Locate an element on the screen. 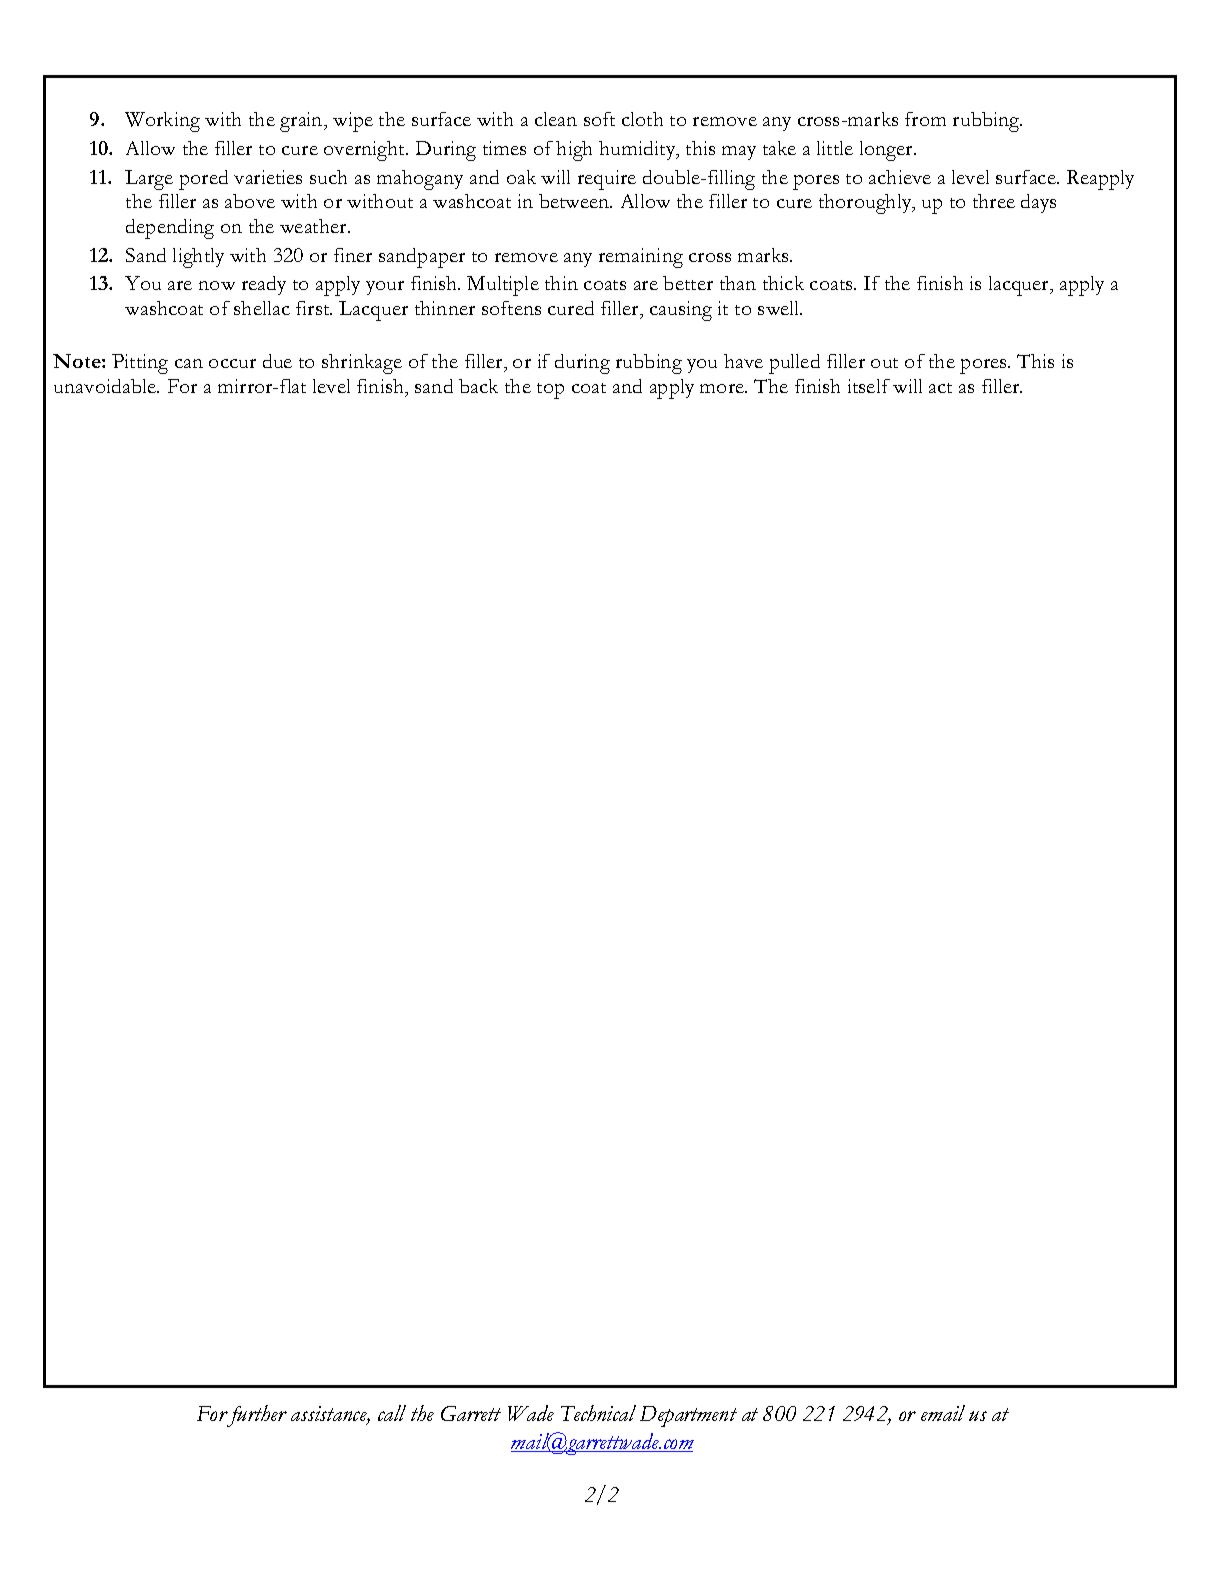 This screenshot has width=1222, height=1581. act is located at coordinates (940, 388).
